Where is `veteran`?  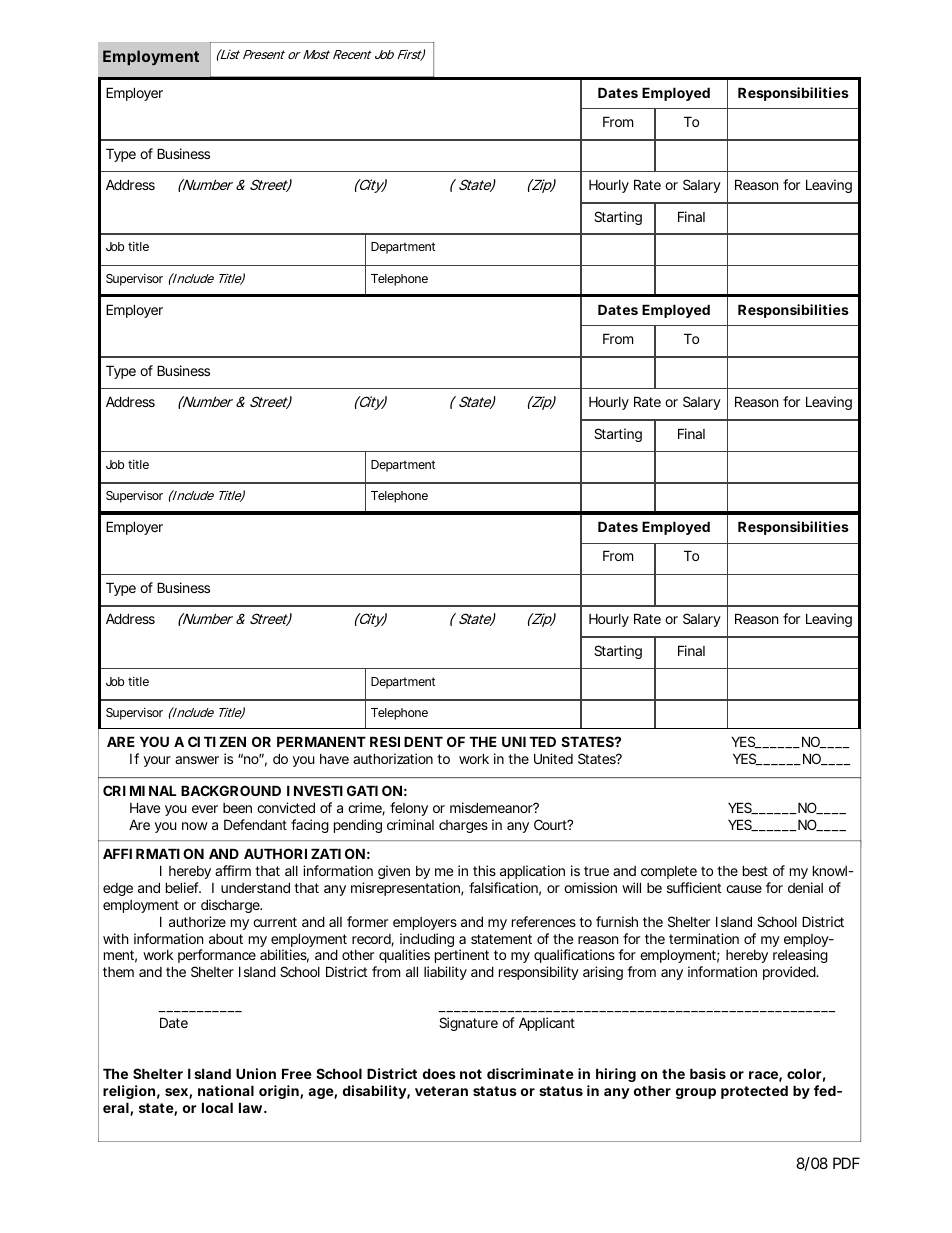
veteran is located at coordinates (441, 1091).
